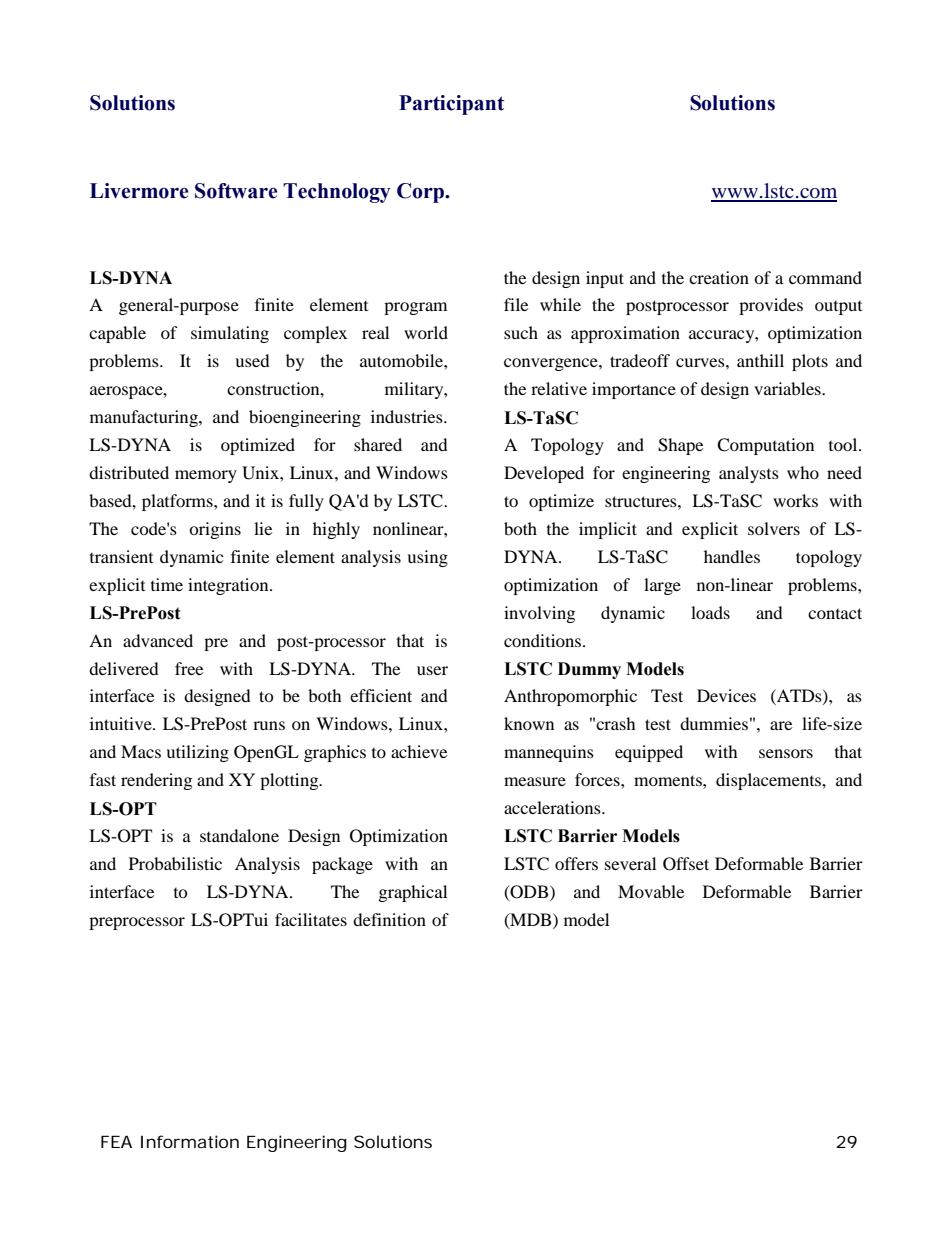  Describe the element at coordinates (451, 105) in the page. I see `Participant` at that location.
